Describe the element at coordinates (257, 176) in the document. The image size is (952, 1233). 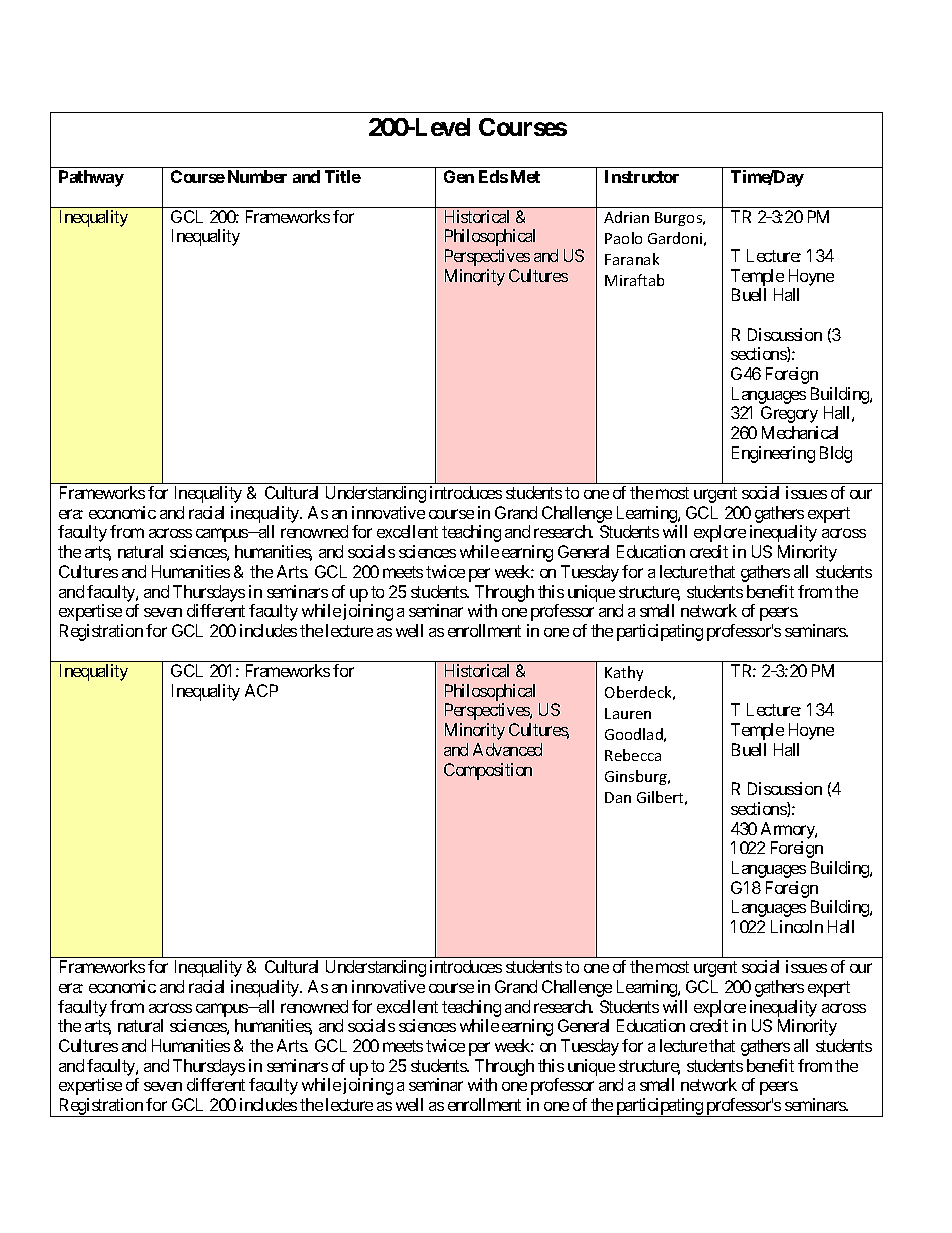
I see `Number` at that location.
